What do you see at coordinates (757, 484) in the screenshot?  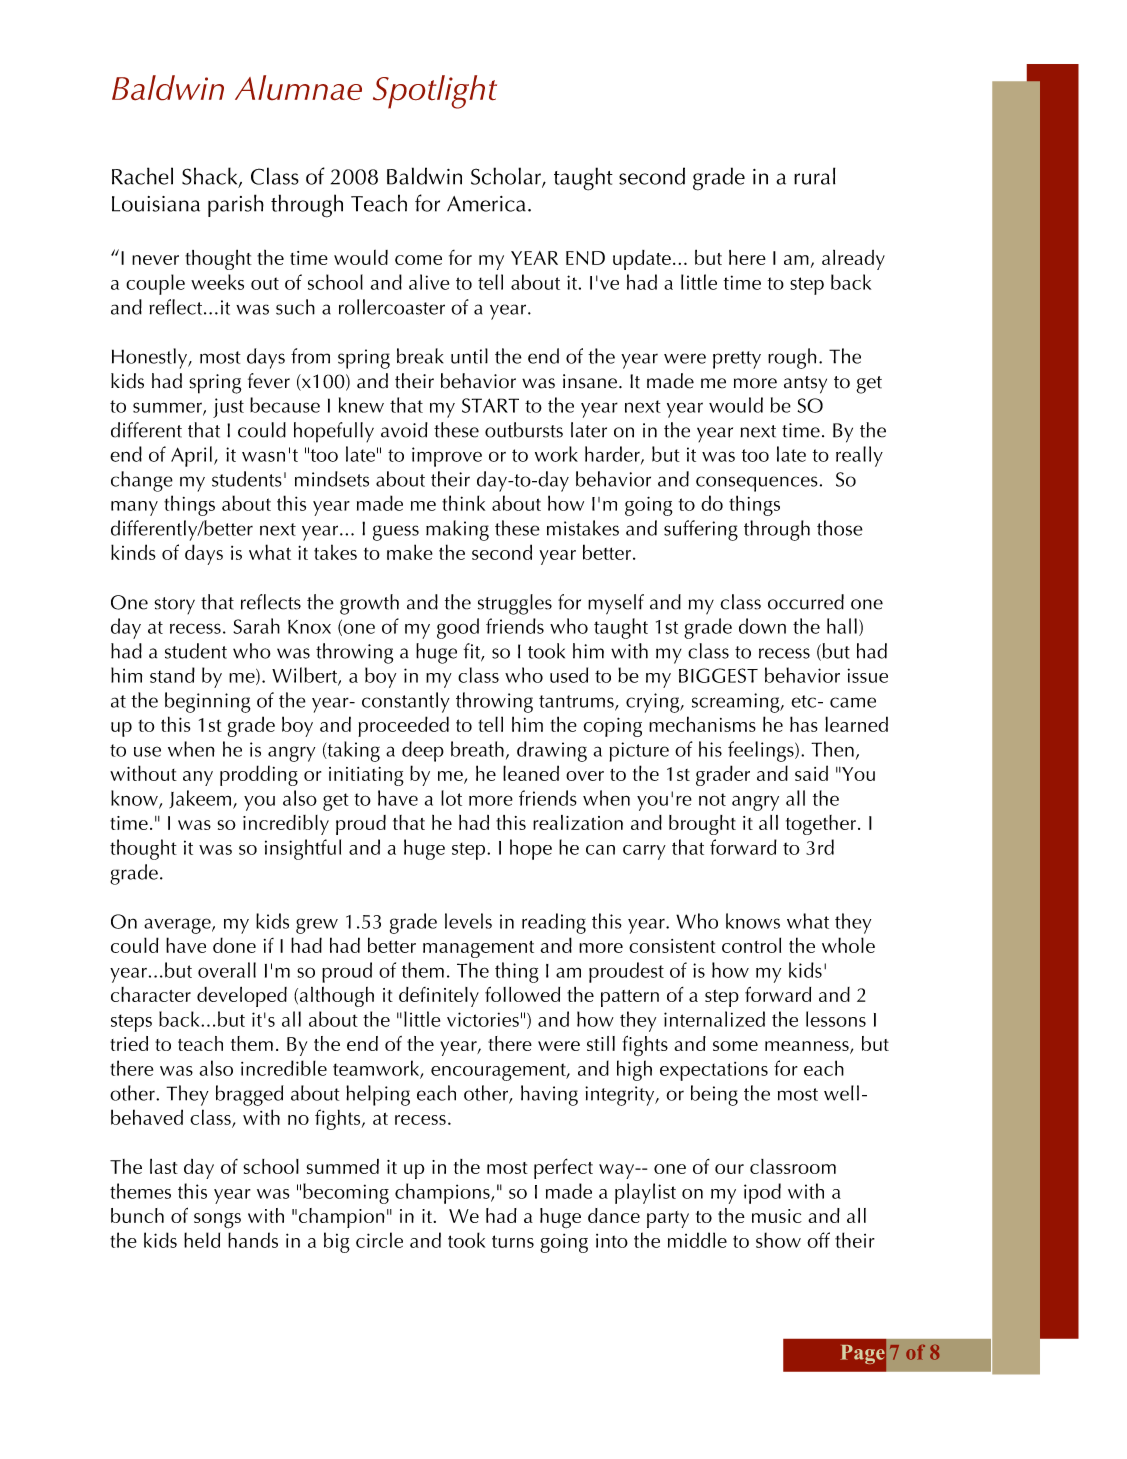 I see `consequences` at bounding box center [757, 484].
